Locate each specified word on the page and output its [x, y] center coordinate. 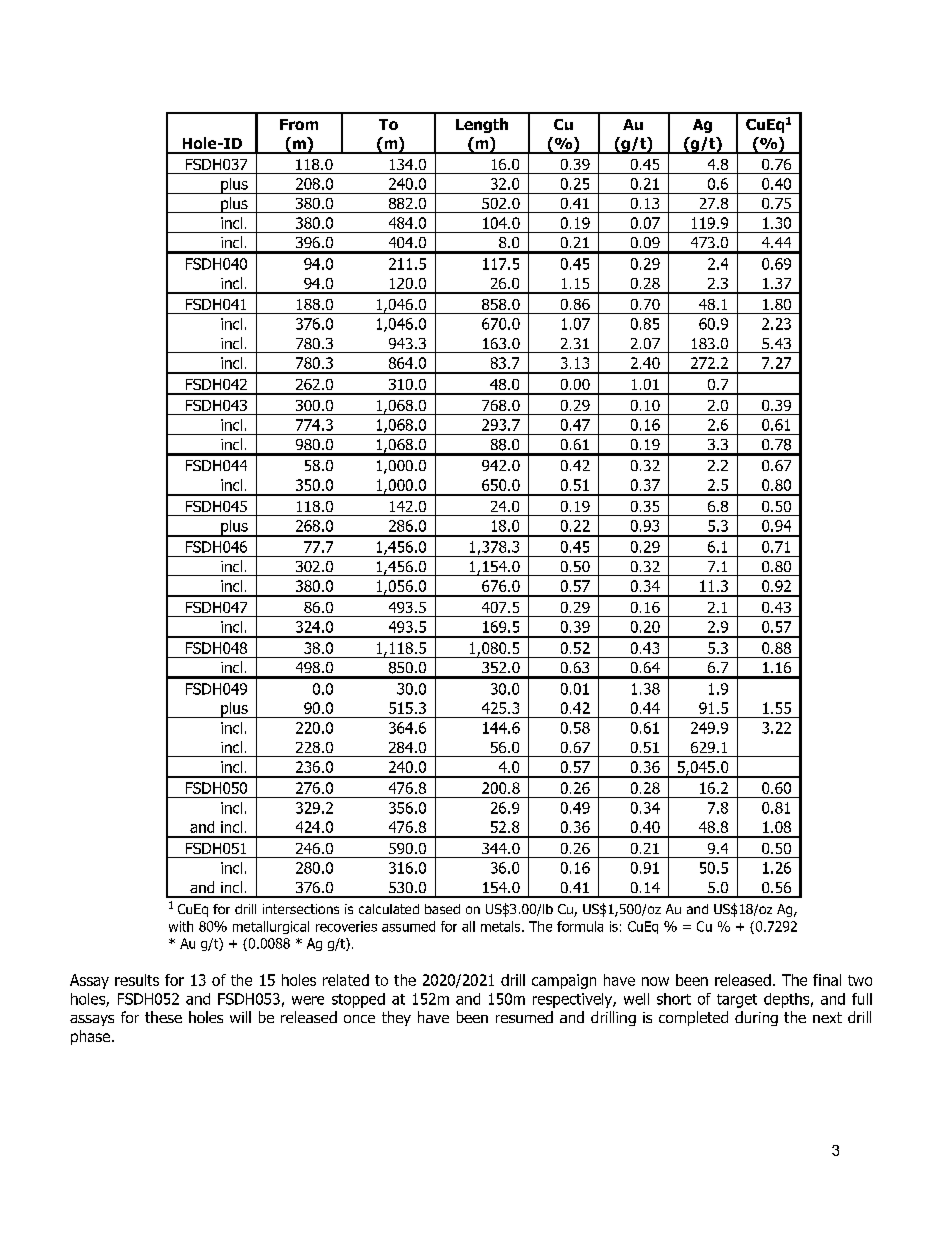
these [163, 1017]
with [181, 926]
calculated [389, 909]
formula [580, 926]
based [442, 909]
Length [482, 125]
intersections [301, 909]
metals [502, 926]
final [827, 980]
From [299, 124]
